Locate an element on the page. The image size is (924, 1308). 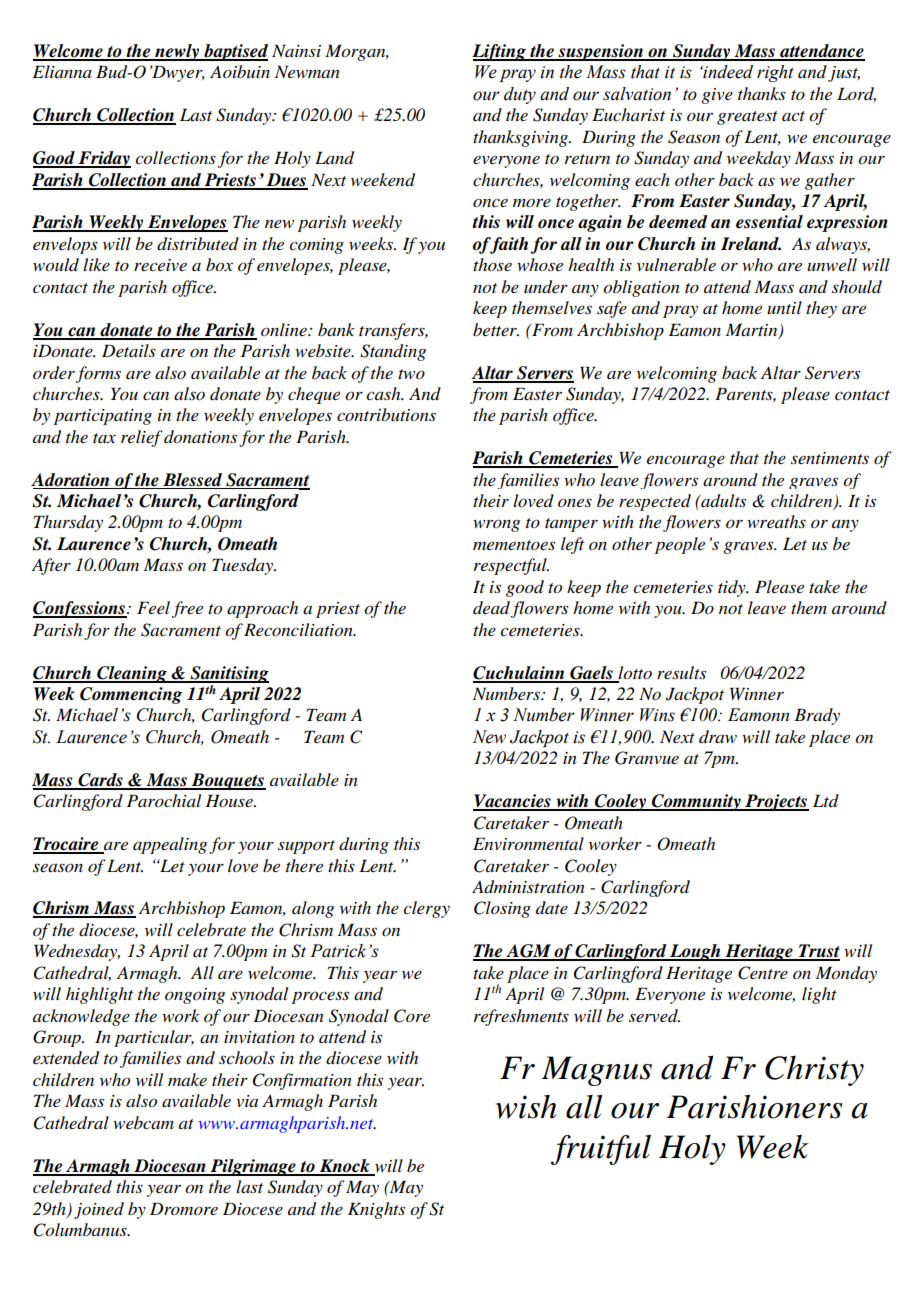
Knights is located at coordinates (376, 1210).
